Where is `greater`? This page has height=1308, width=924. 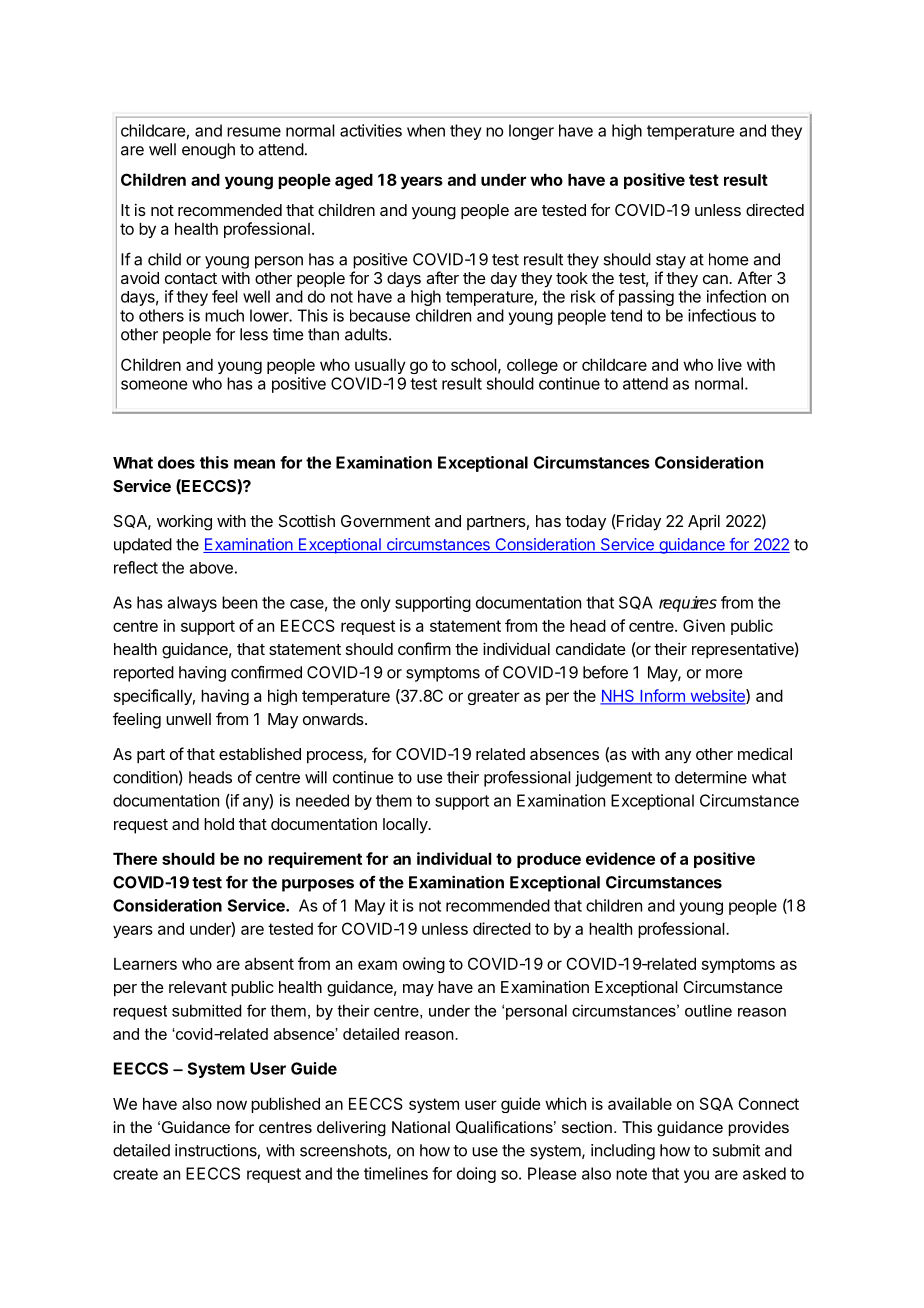
greater is located at coordinates (494, 697).
